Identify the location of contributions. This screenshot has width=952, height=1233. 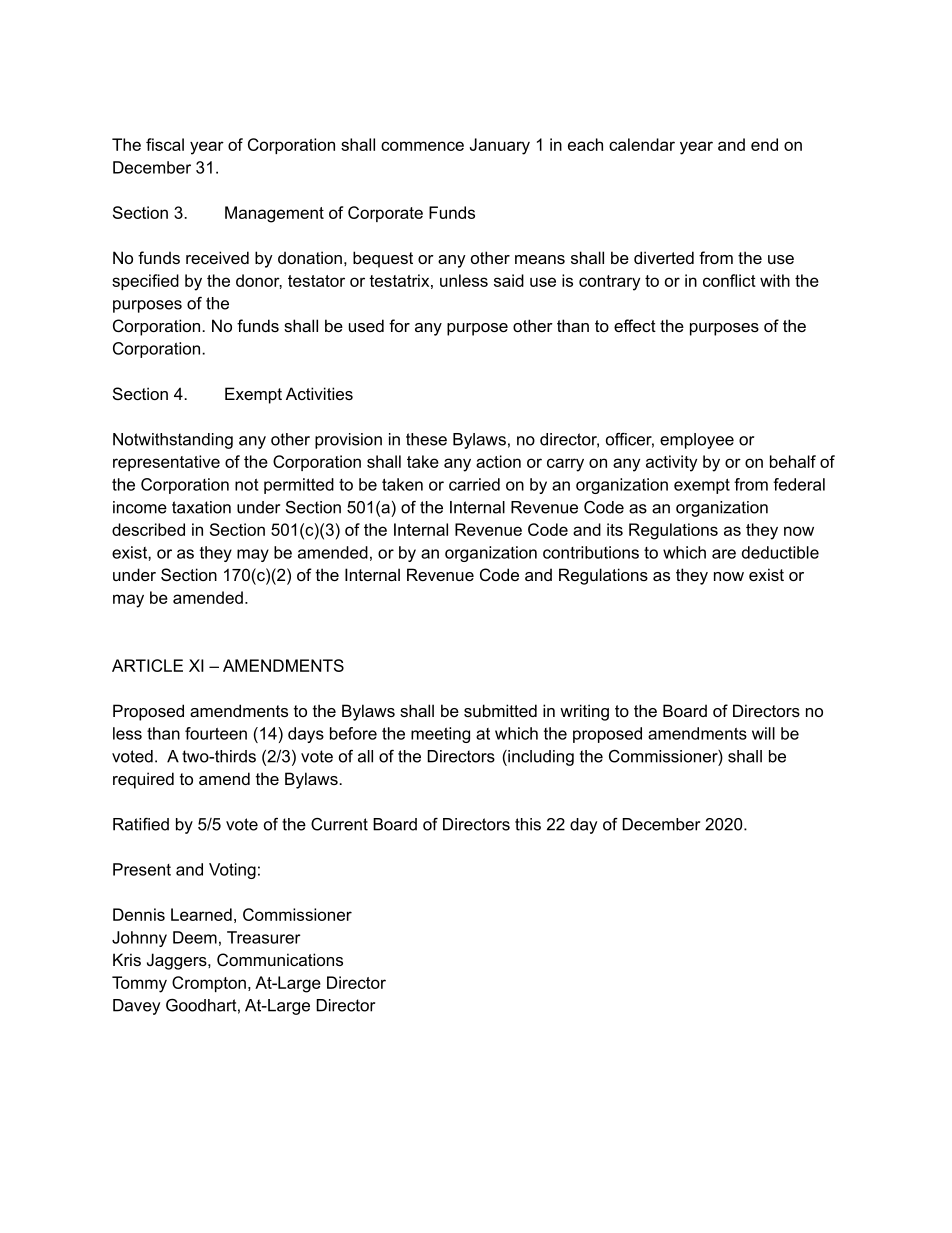
(591, 552).
